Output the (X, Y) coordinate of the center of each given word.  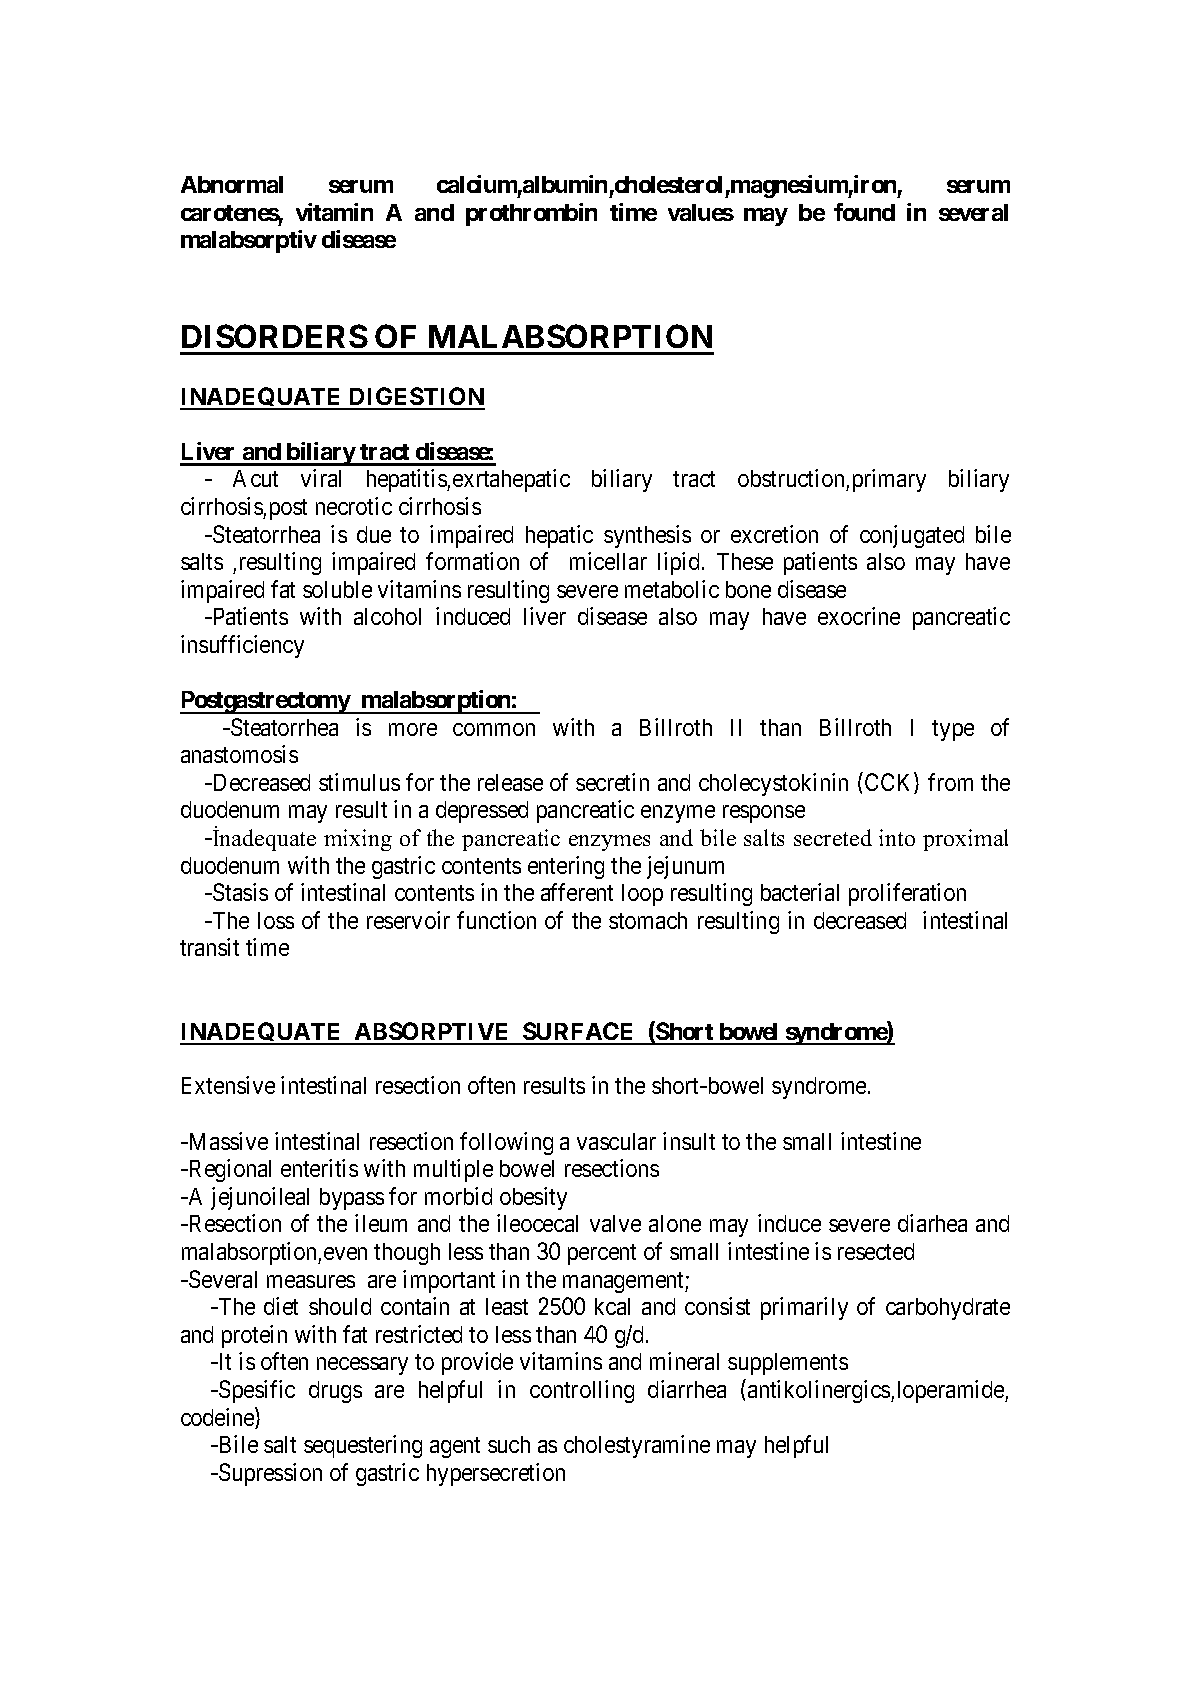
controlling (582, 1391)
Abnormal (232, 184)
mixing (358, 840)
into (897, 837)
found (864, 212)
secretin (612, 782)
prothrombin (531, 214)
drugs (335, 1392)
